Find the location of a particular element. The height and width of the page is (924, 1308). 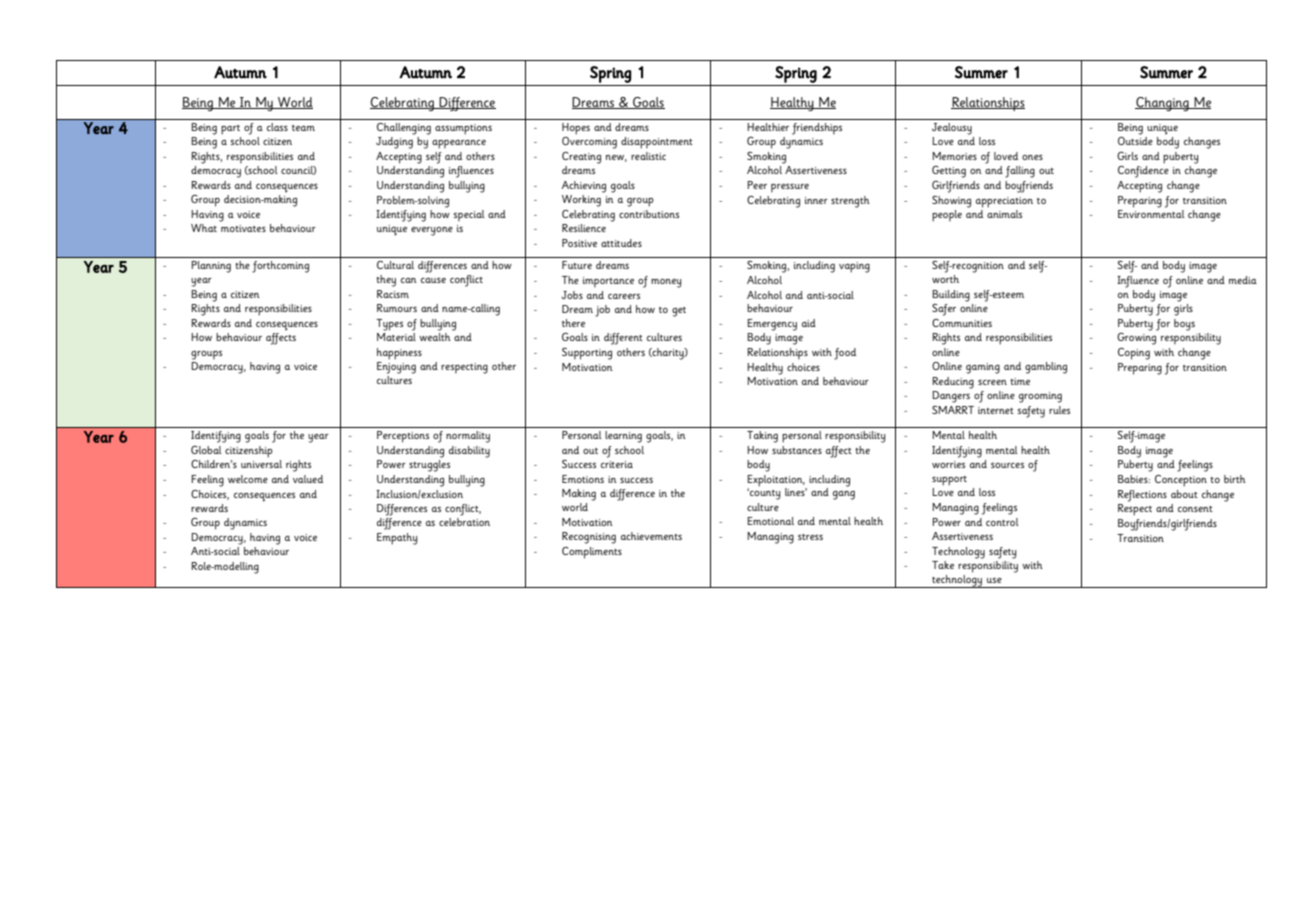

Growing is located at coordinates (1136, 338).
